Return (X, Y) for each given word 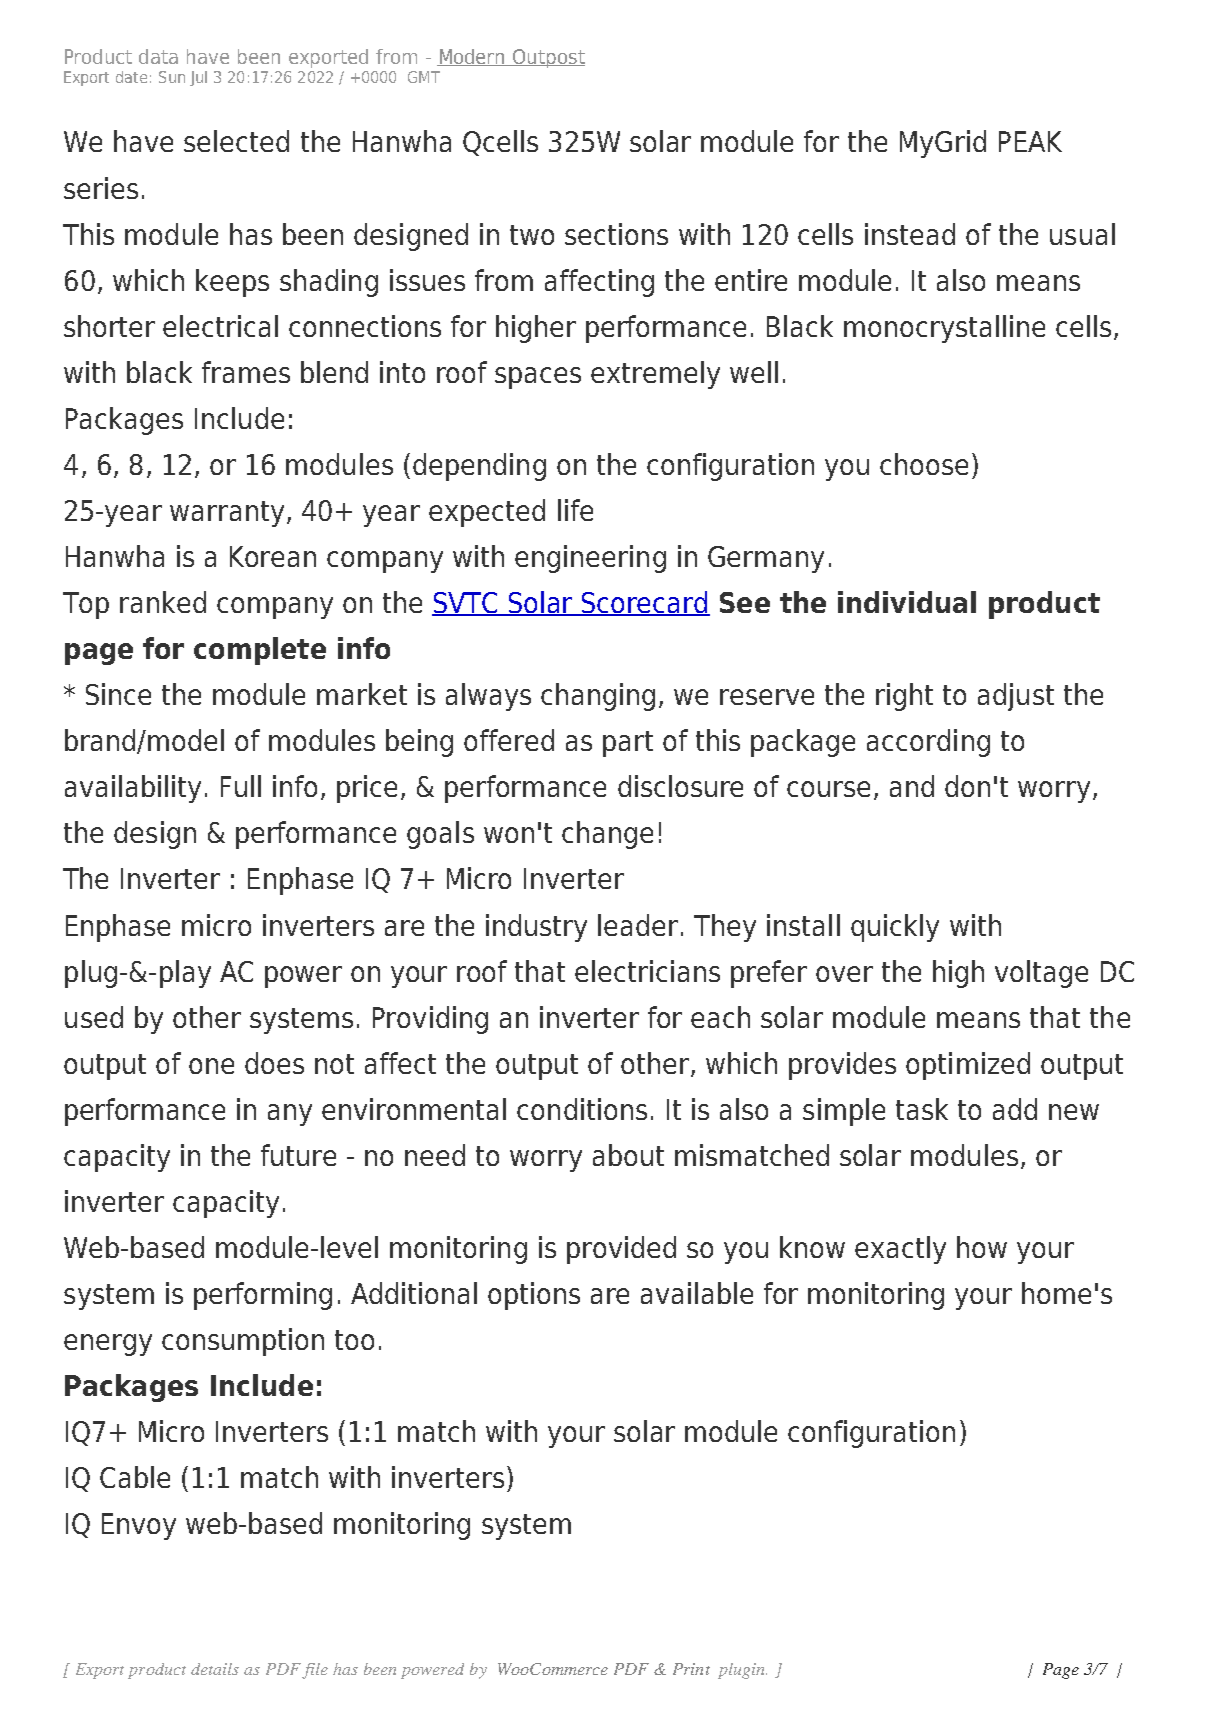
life (575, 510)
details (215, 1669)
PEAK (1030, 141)
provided (621, 1250)
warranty (227, 514)
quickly (895, 928)
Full (241, 786)
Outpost (548, 58)
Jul (198, 78)
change (607, 835)
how (982, 1247)
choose (924, 464)
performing (263, 1296)
